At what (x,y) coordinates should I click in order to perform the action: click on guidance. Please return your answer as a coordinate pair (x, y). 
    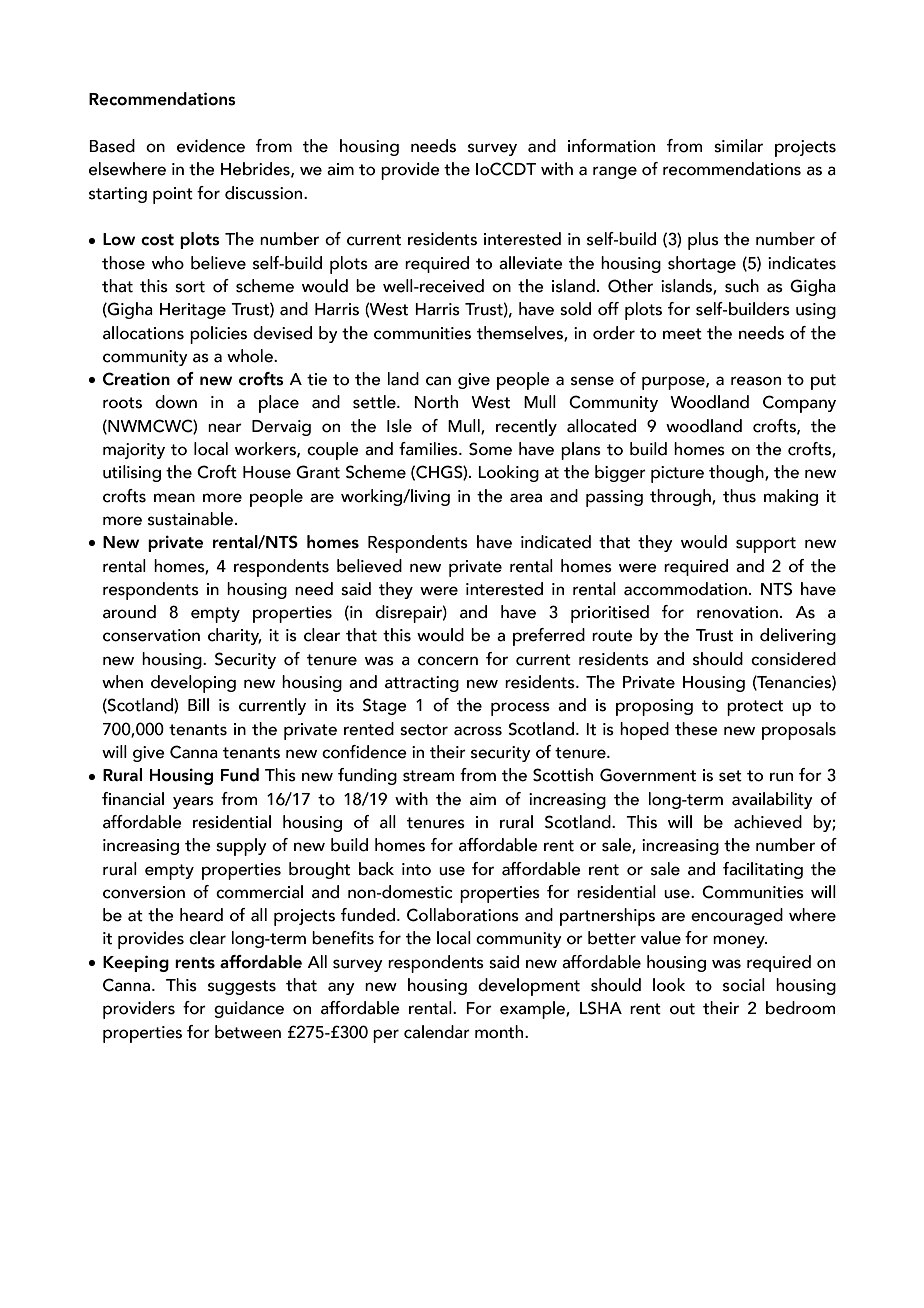
    Looking at the image, I should click on (249, 1009).
